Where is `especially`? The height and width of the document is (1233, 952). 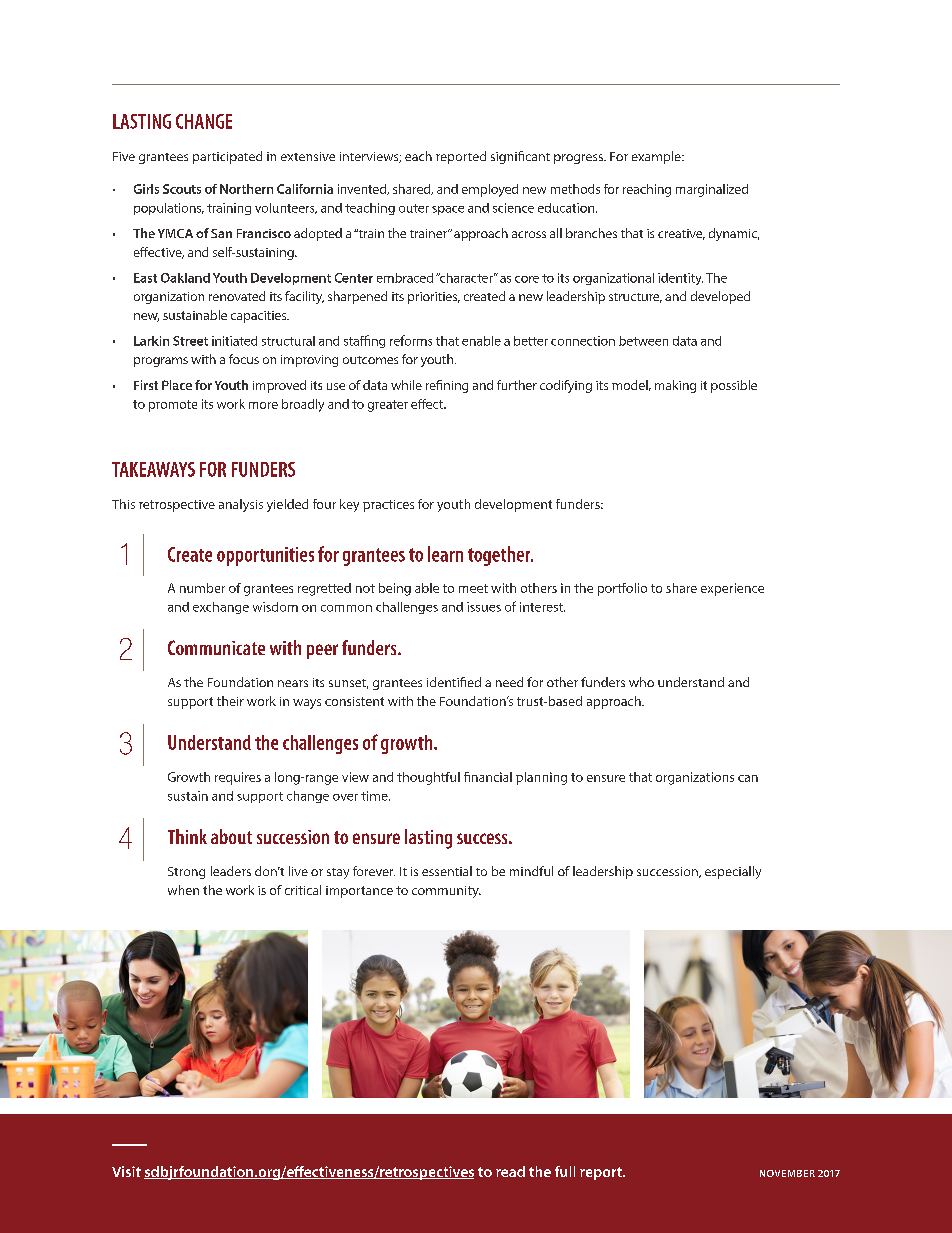
especially is located at coordinates (733, 872).
